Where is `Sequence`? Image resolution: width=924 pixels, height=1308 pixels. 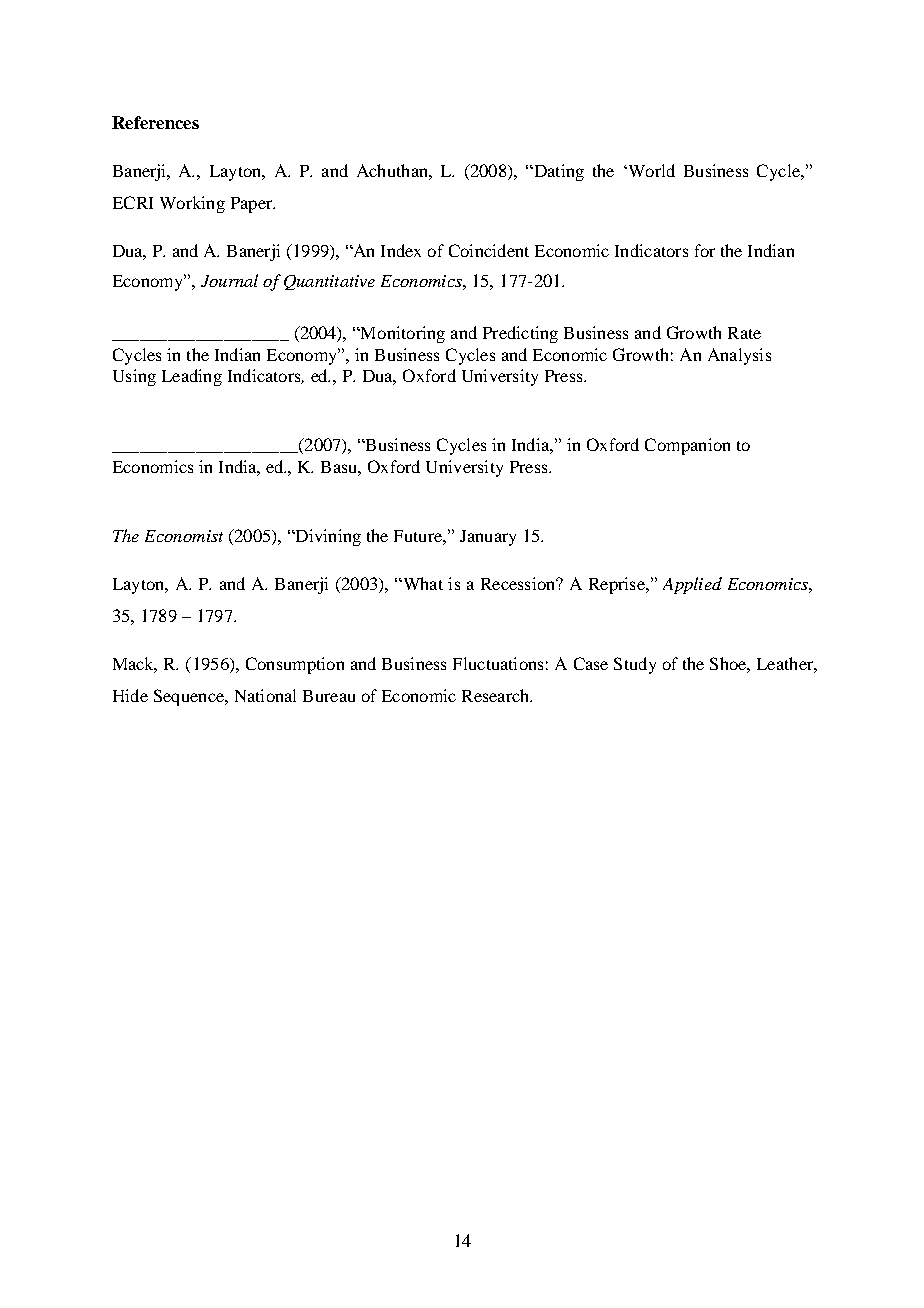 Sequence is located at coordinates (190, 697).
